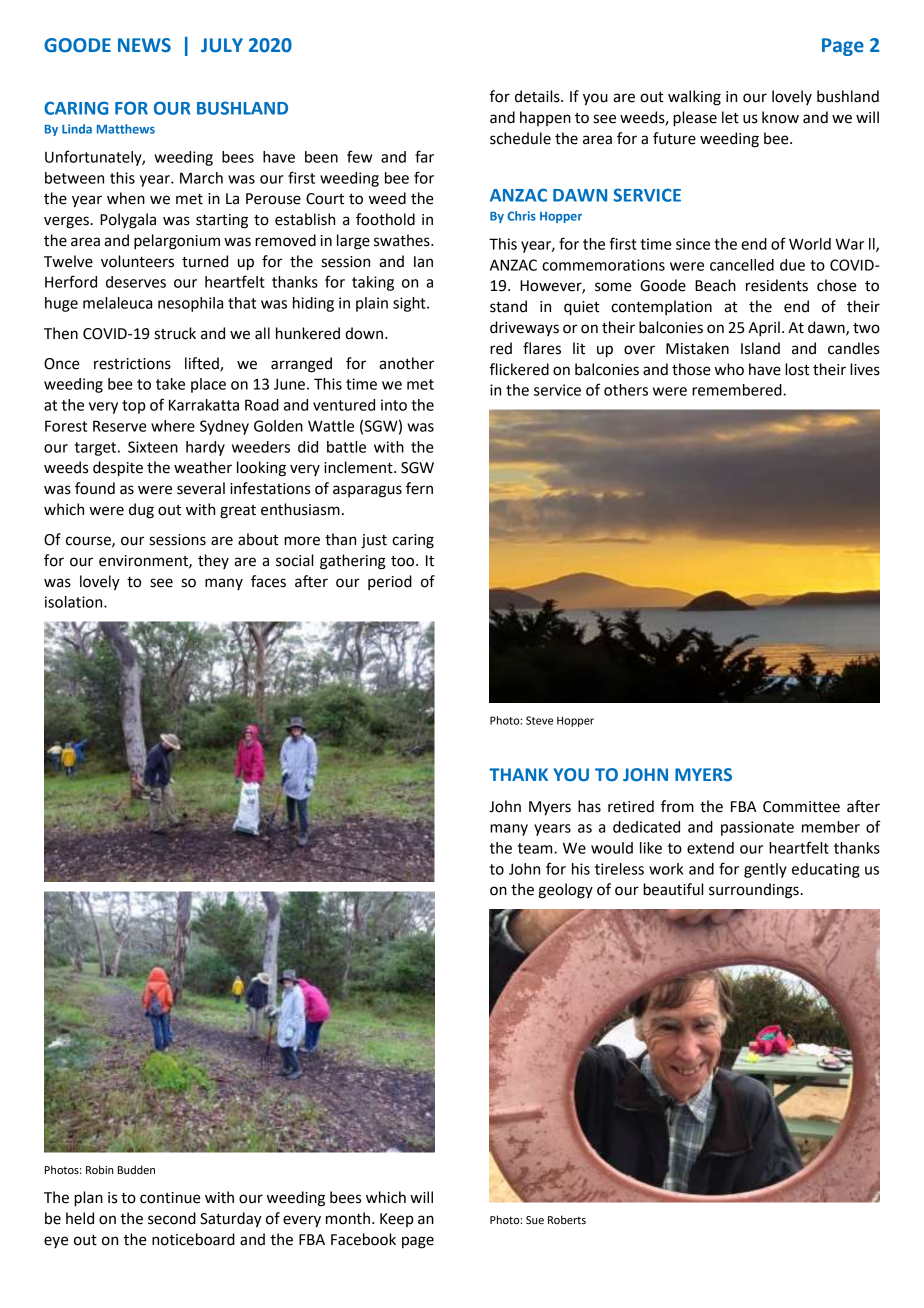 The height and width of the page is (1308, 924). Describe the element at coordinates (170, 1198) in the page. I see `continue` at that location.
